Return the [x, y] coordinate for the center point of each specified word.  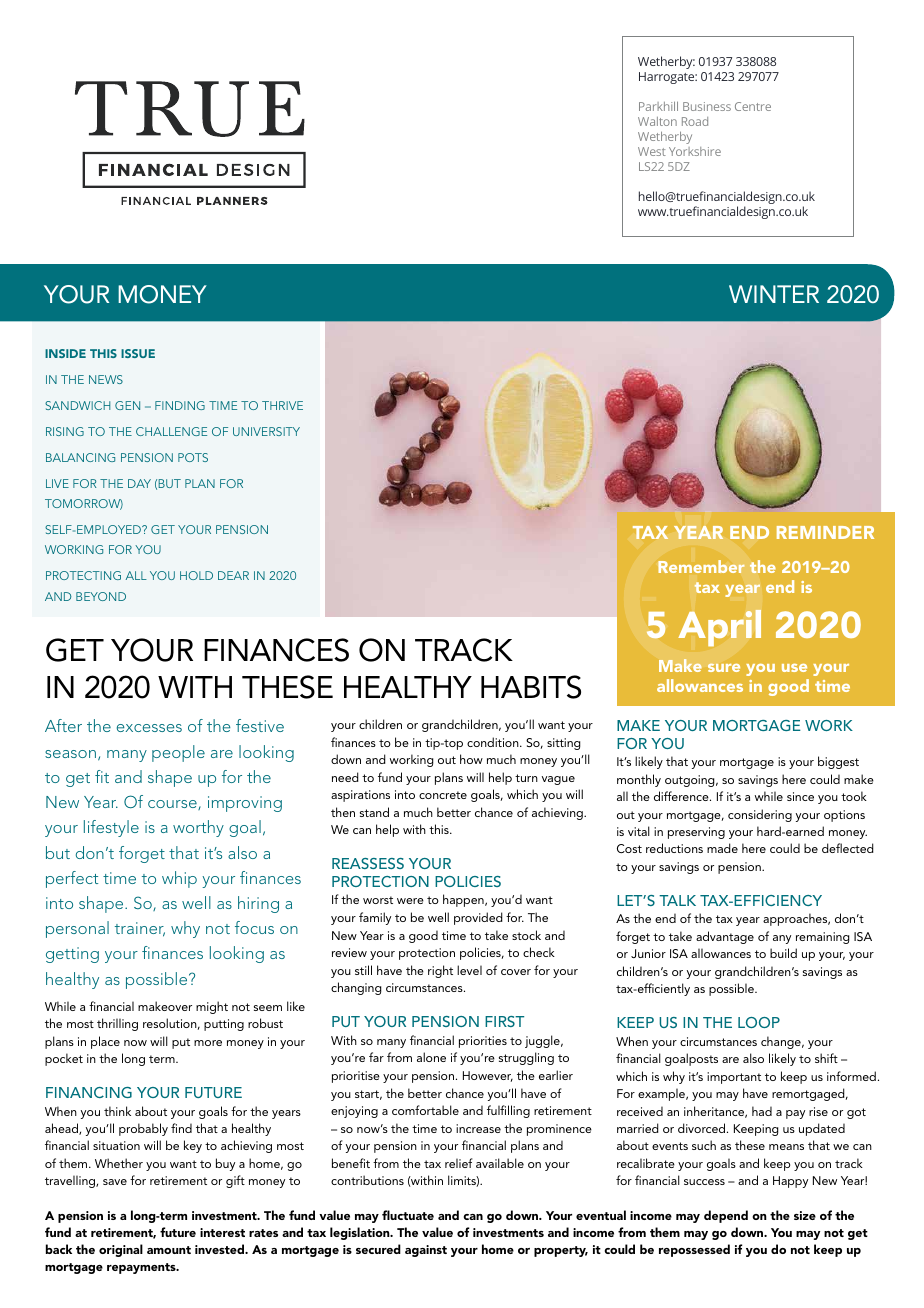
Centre [753, 106]
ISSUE [138, 353]
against [426, 1251]
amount [169, 1250]
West [652, 151]
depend [726, 1216]
